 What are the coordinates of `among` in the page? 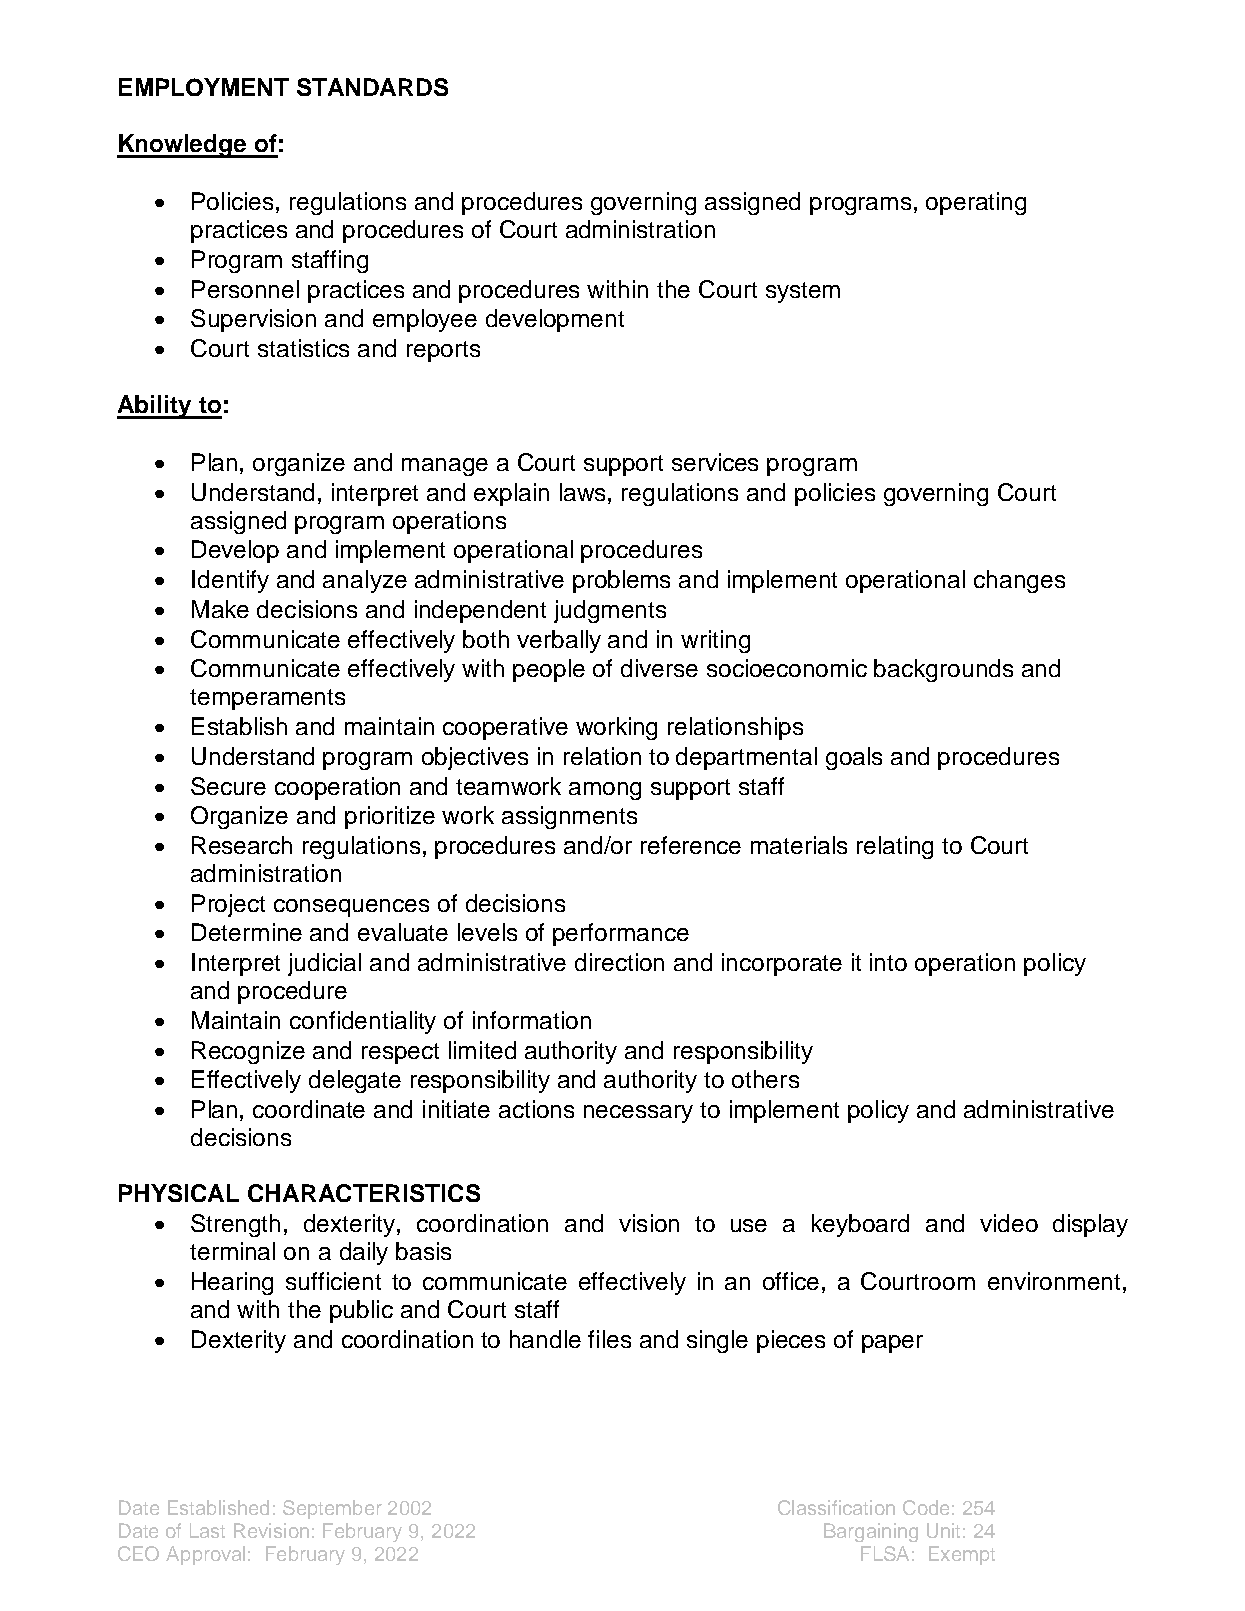 It's located at (605, 791).
